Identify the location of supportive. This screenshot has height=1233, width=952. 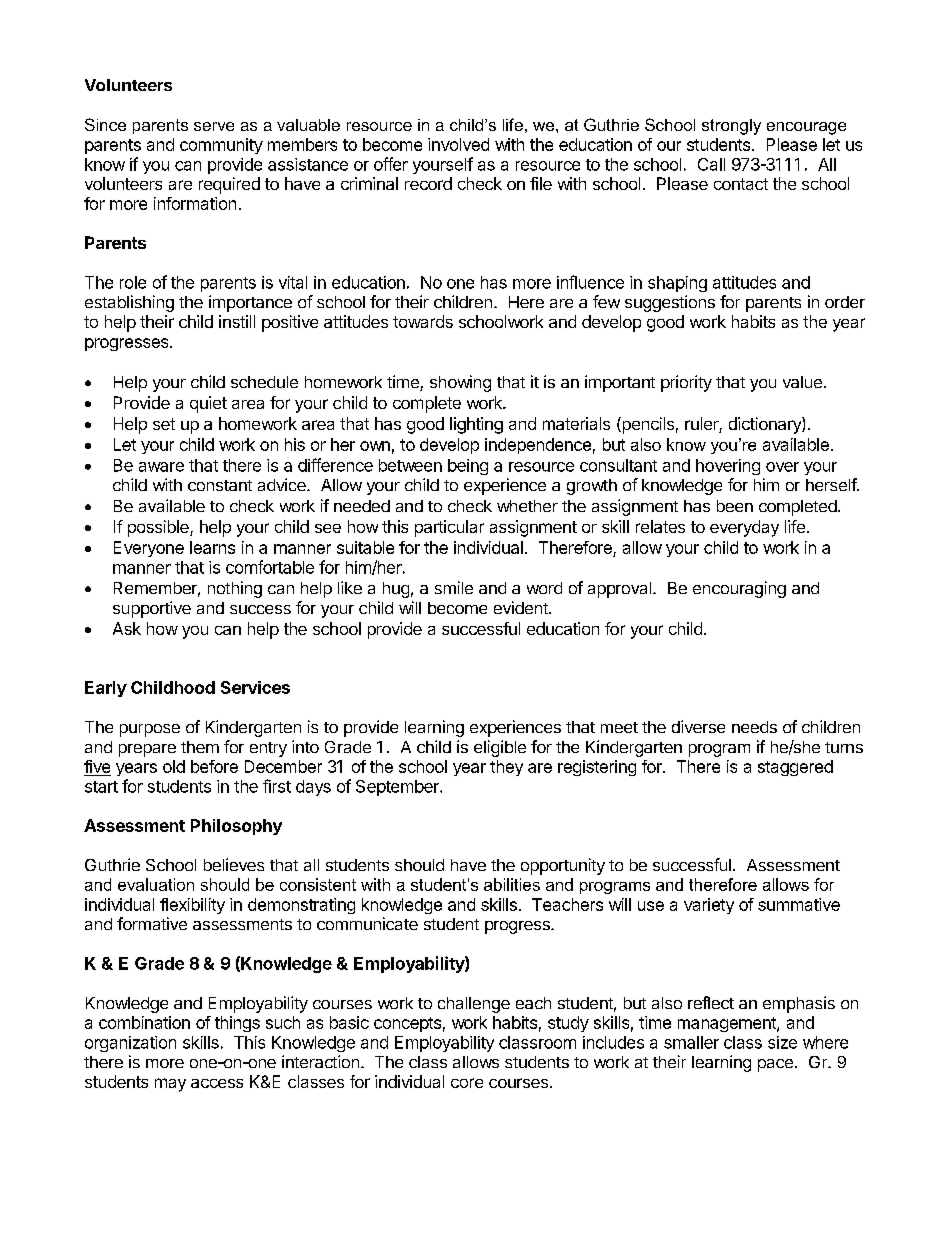
(152, 609).
